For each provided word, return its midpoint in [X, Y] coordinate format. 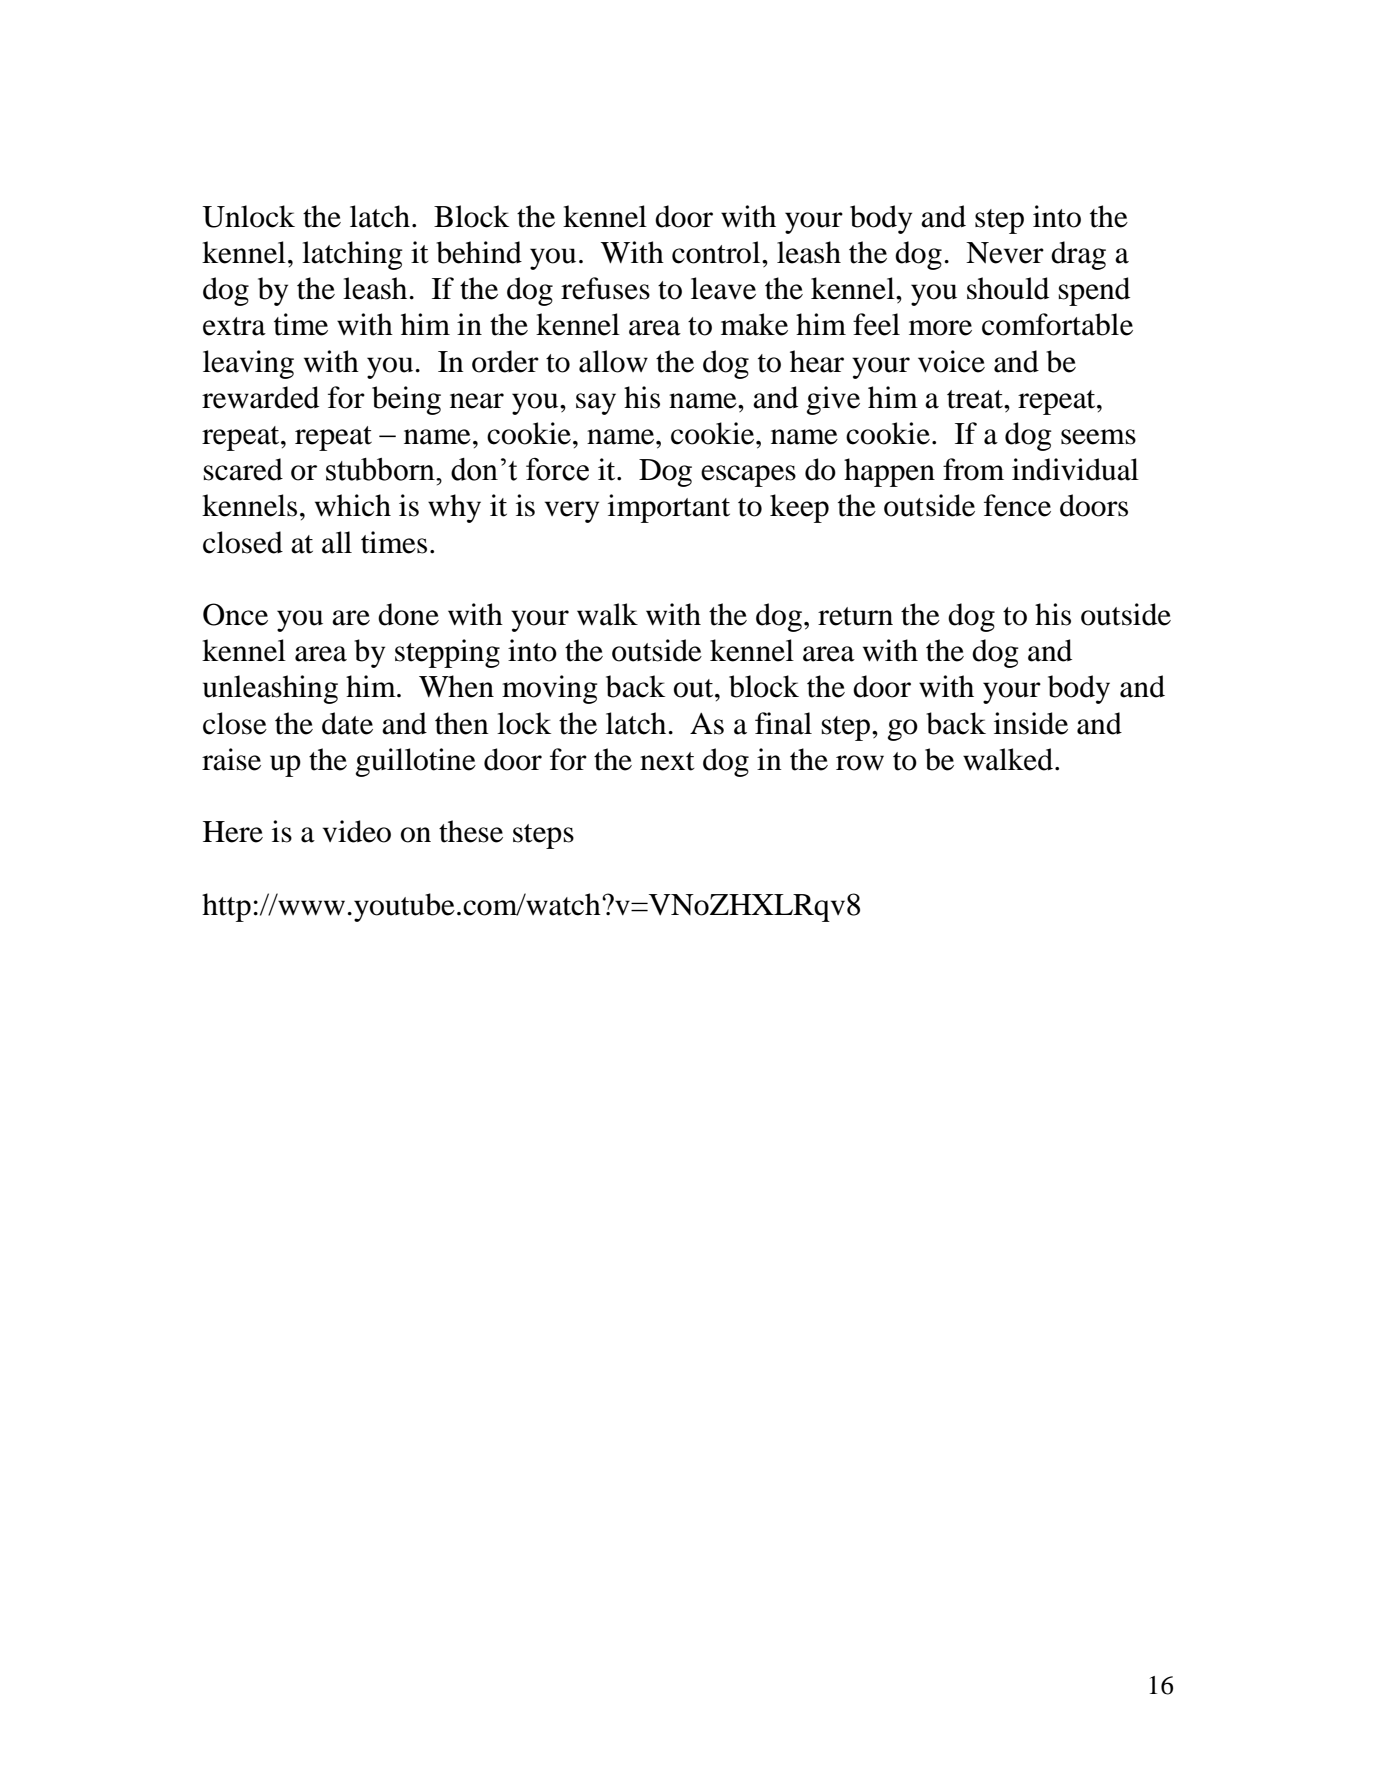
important [669, 508]
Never [1005, 253]
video [357, 831]
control [717, 252]
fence [1017, 505]
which [353, 505]
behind [479, 252]
